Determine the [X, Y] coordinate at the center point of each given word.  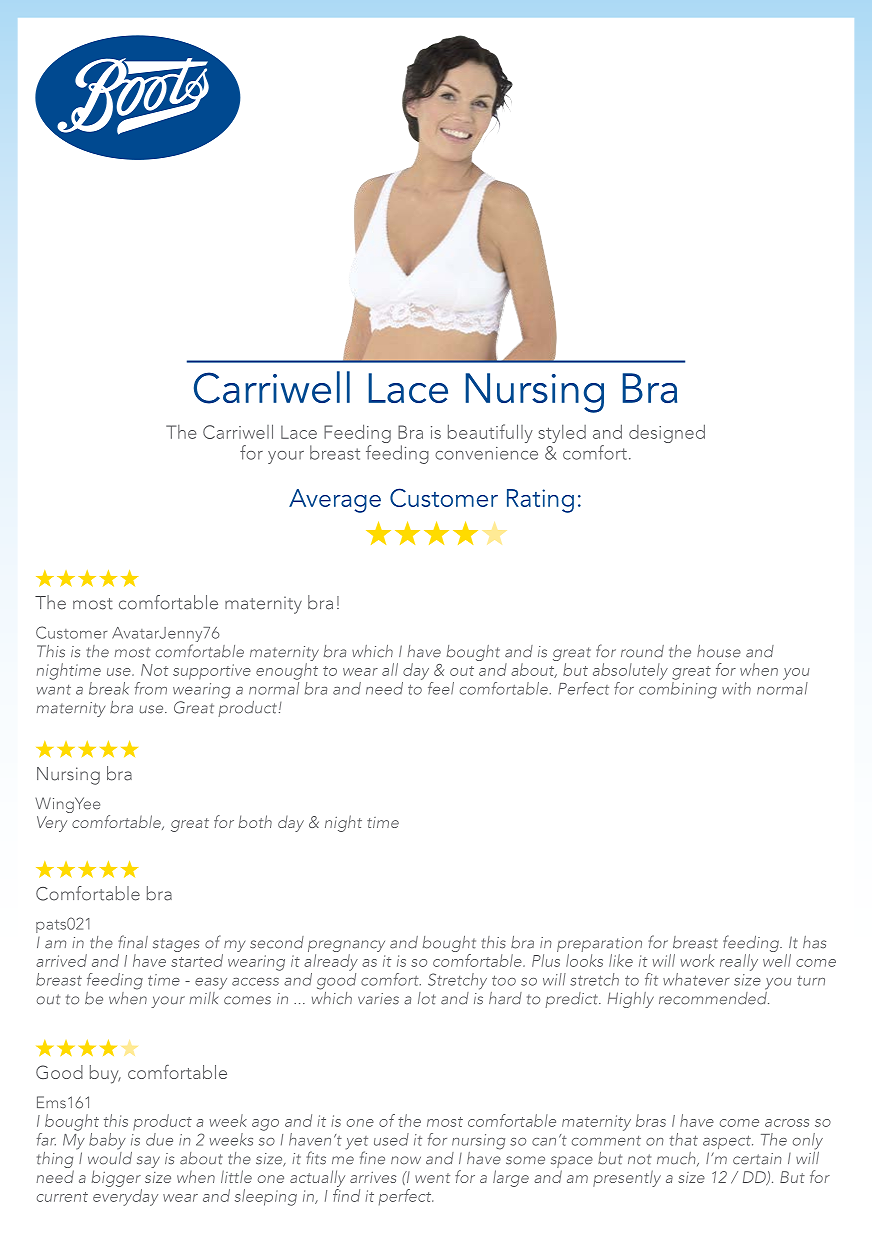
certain [757, 1159]
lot [427, 998]
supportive [212, 672]
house [719, 651]
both [255, 821]
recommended [714, 997]
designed [667, 433]
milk [205, 996]
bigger [116, 1178]
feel [441, 688]
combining [678, 690]
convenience [486, 453]
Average [335, 501]
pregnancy [346, 947]
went [432, 1178]
